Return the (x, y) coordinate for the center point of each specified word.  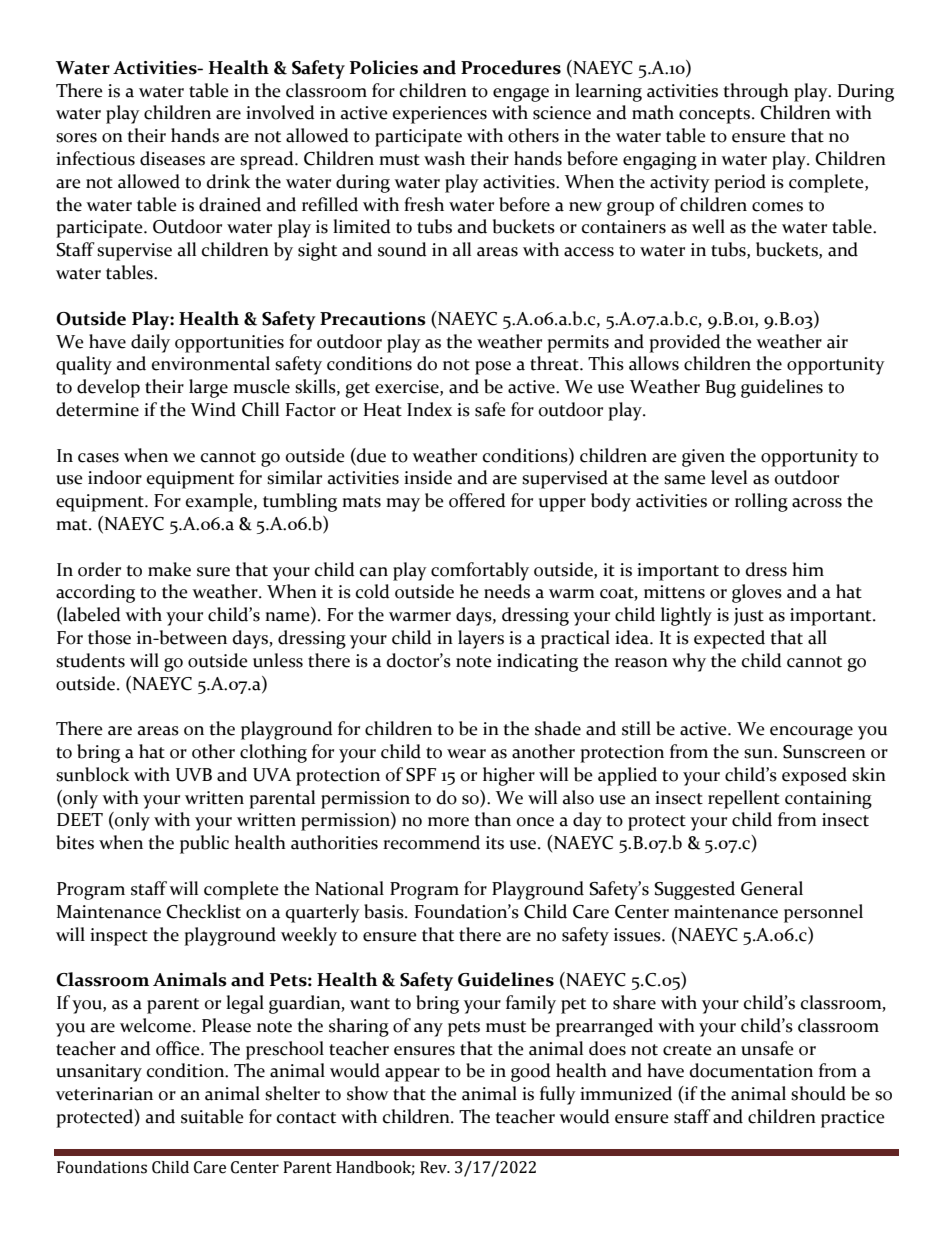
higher (509, 776)
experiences (440, 115)
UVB (194, 775)
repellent (744, 799)
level (729, 477)
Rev (434, 1167)
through (756, 92)
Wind (213, 409)
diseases (172, 158)
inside (428, 477)
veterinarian (104, 1094)
